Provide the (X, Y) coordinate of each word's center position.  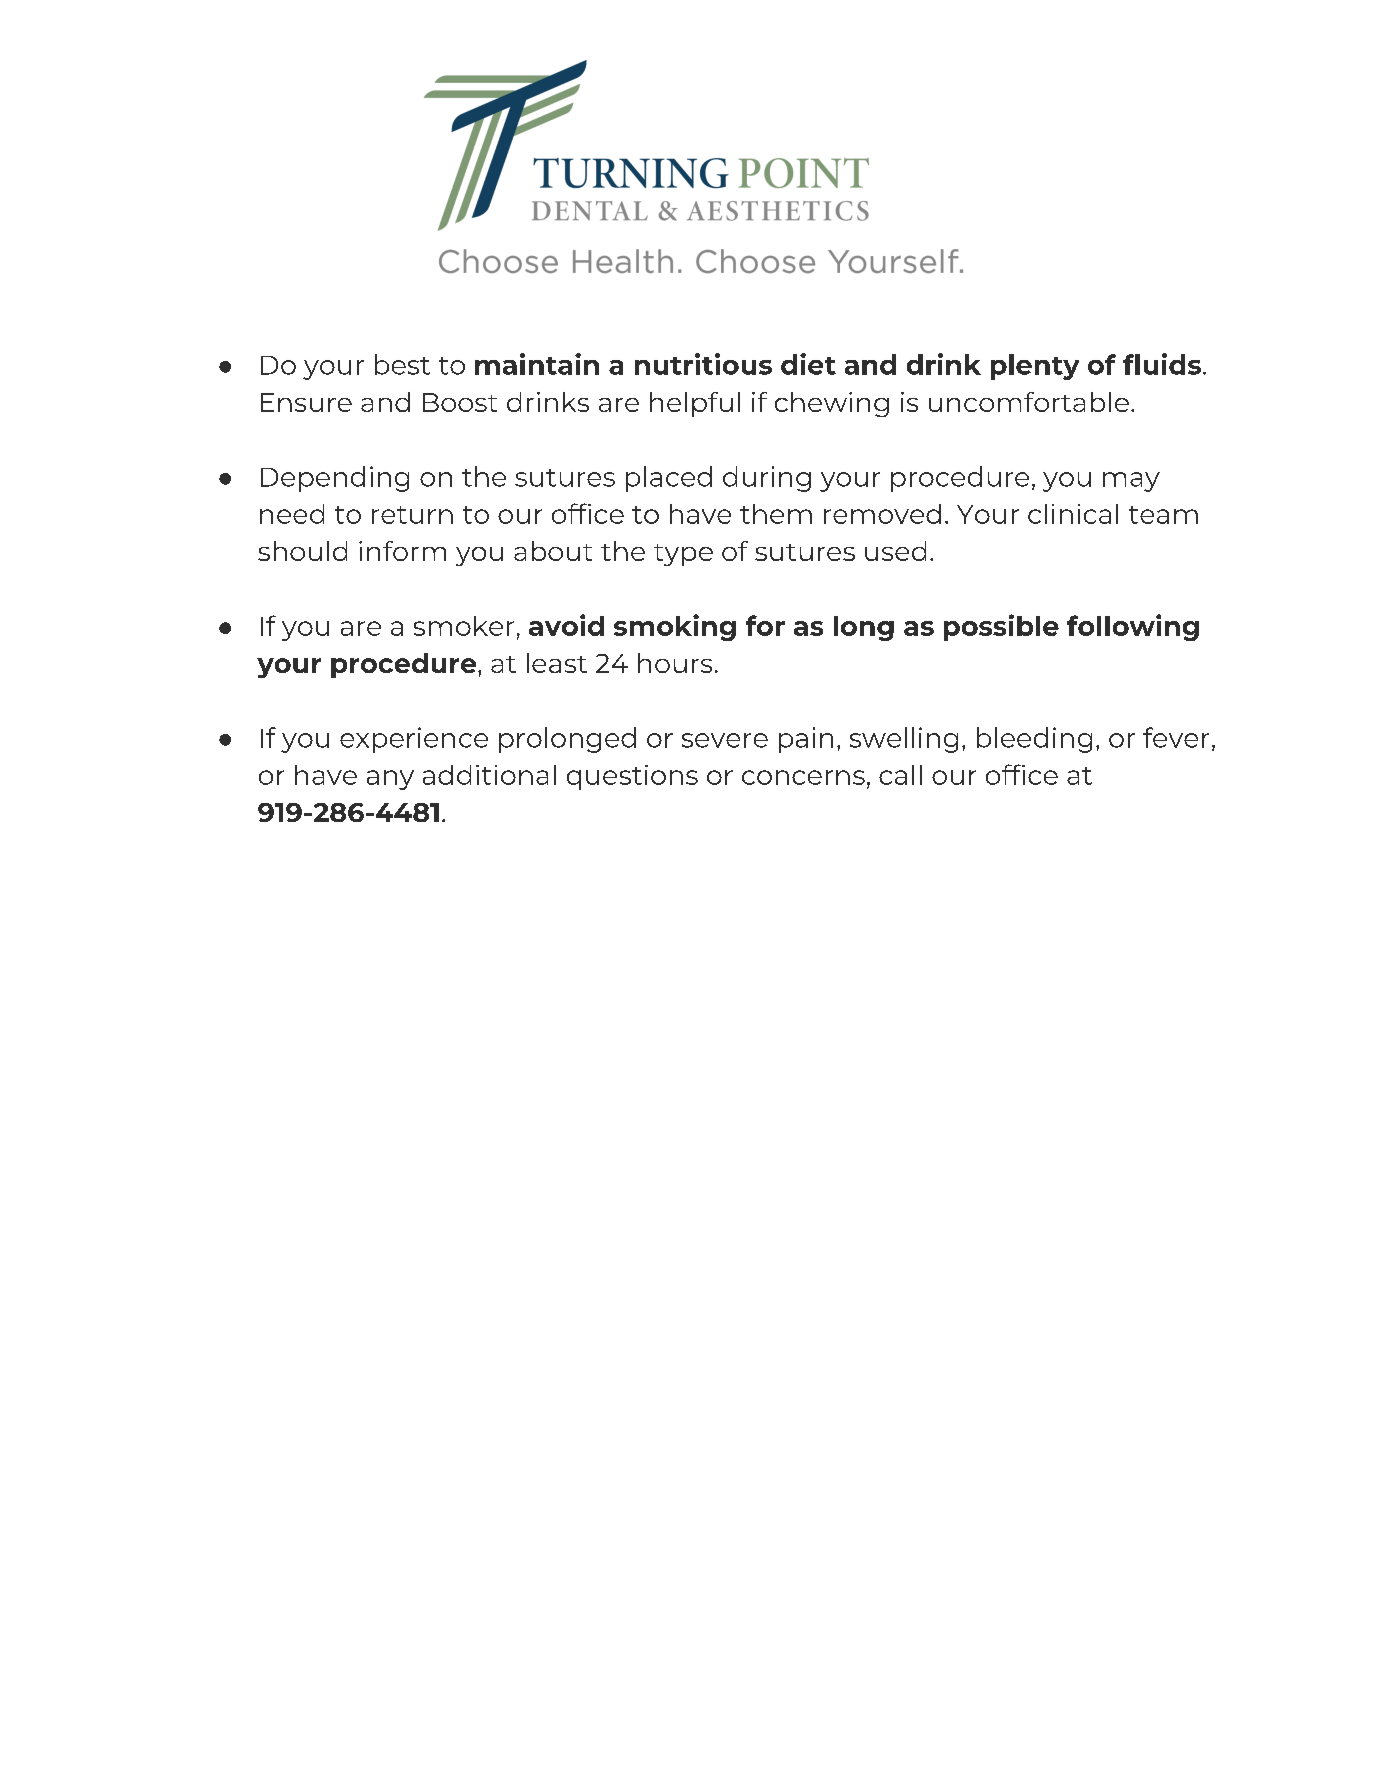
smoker (464, 626)
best (402, 364)
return (412, 515)
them (776, 514)
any (390, 780)
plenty (1035, 367)
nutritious (703, 364)
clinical (1073, 514)
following (1133, 627)
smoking (675, 627)
